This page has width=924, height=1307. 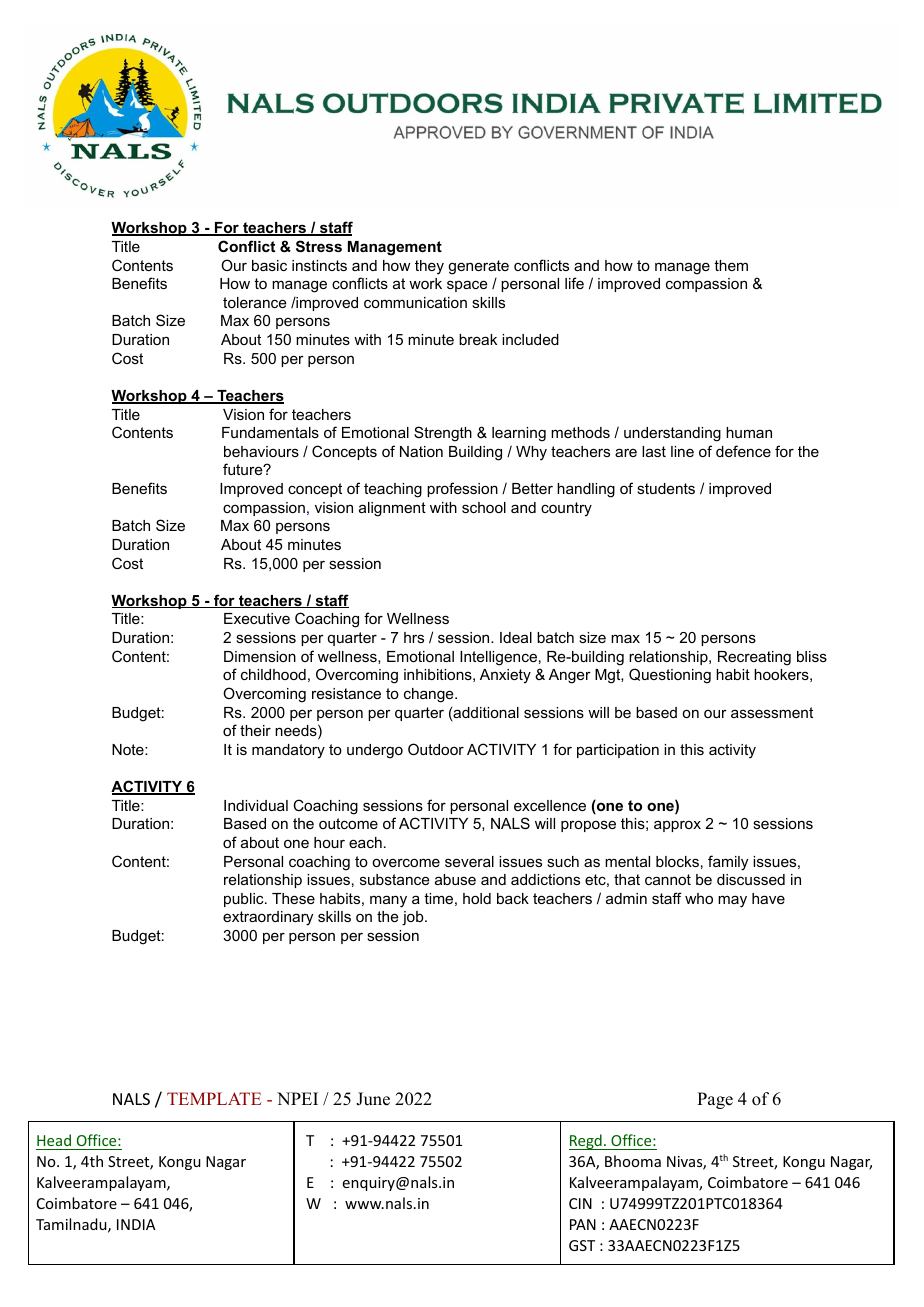 What do you see at coordinates (414, 637) in the page?
I see `hrs` at bounding box center [414, 637].
